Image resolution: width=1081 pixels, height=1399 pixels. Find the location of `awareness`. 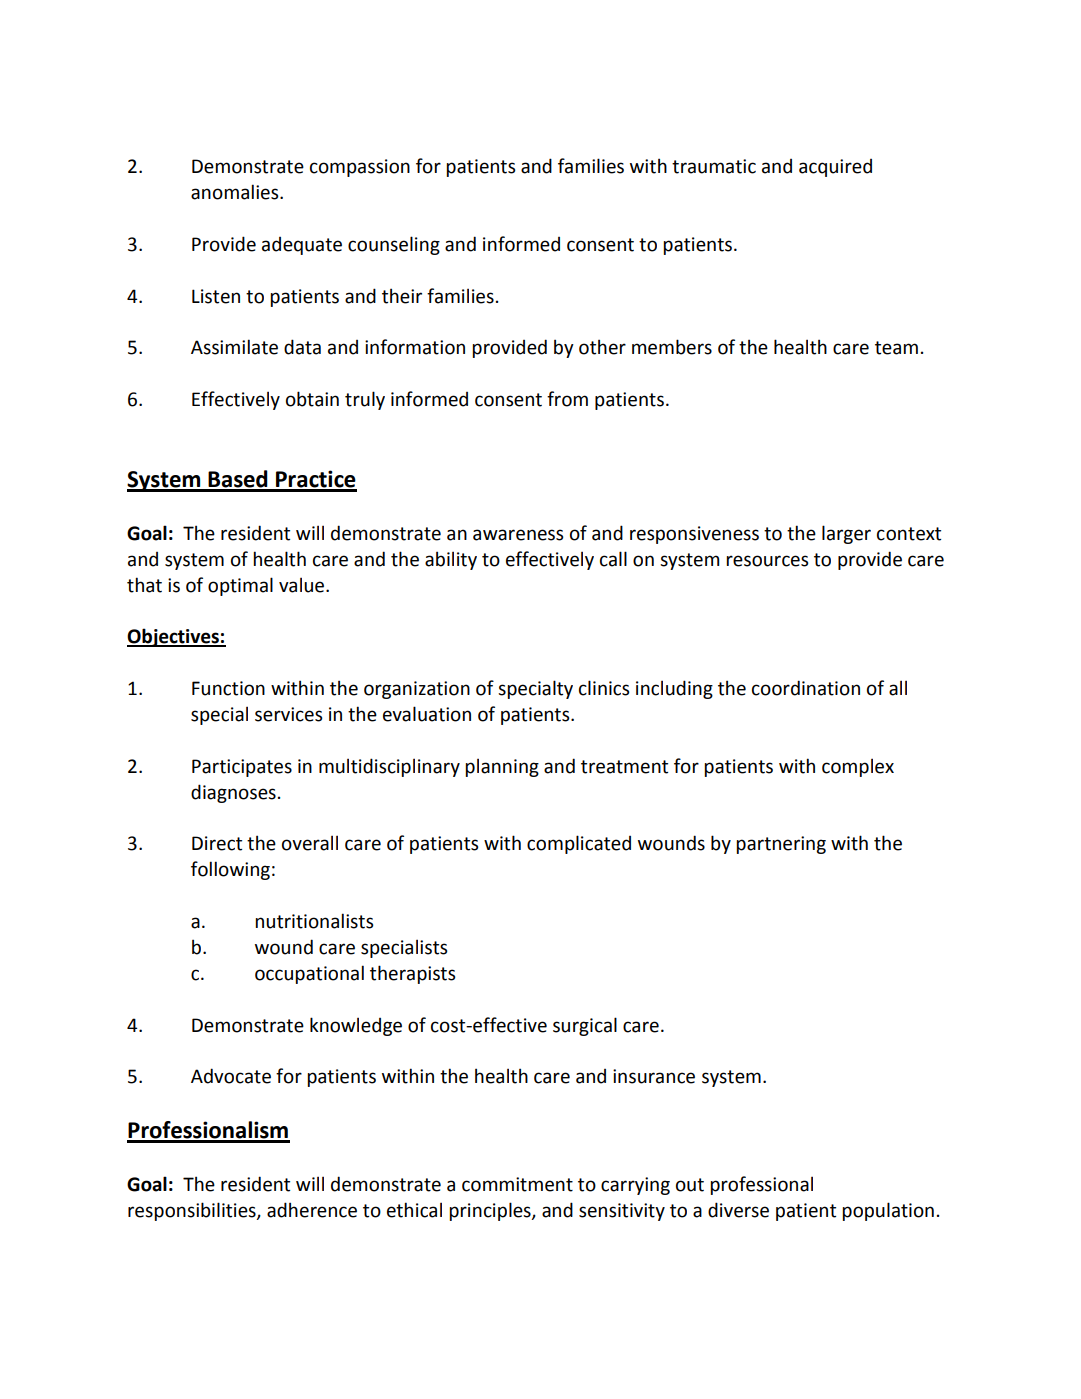

awareness is located at coordinates (518, 535).
